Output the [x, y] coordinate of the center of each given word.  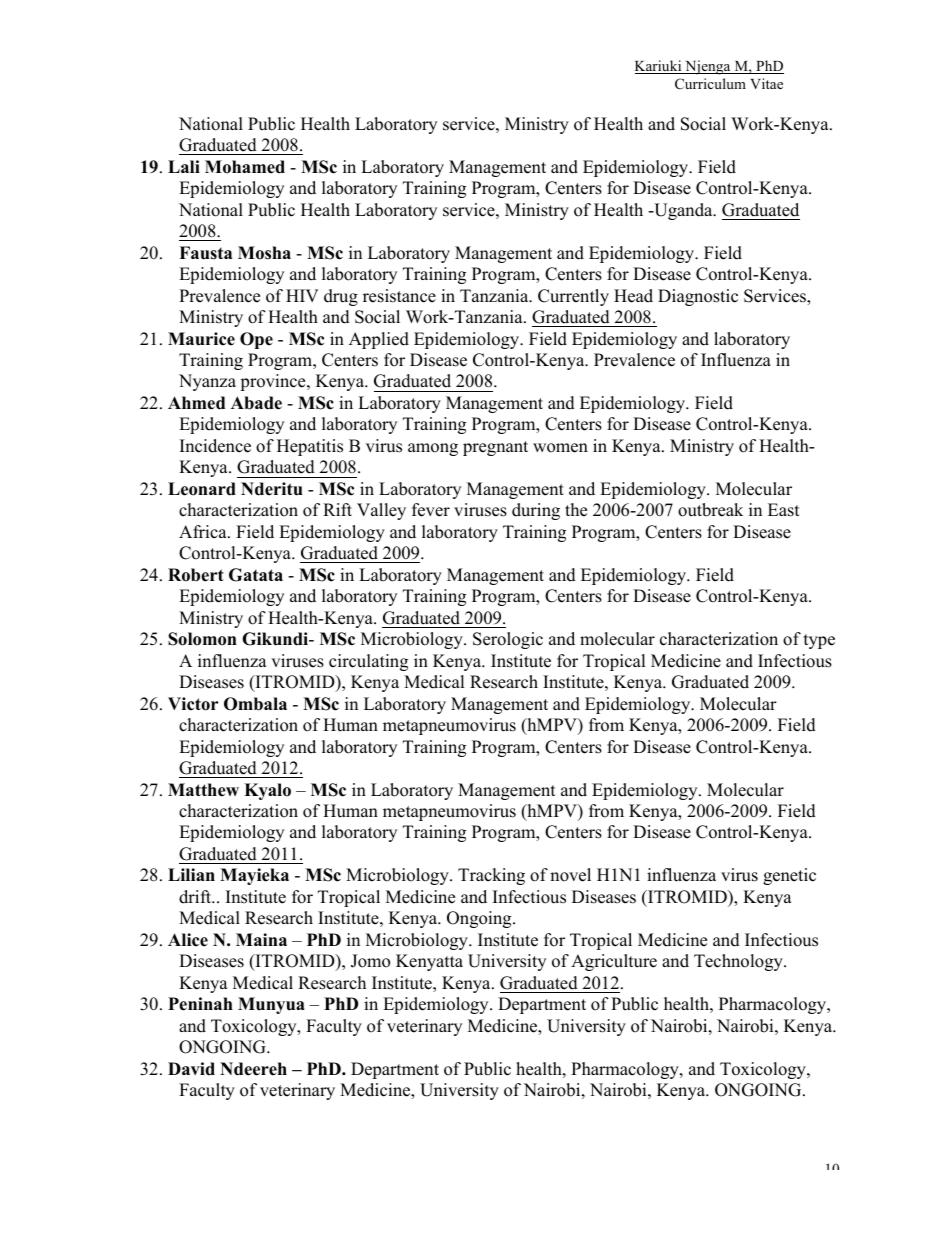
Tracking [491, 876]
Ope [256, 340]
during [536, 511]
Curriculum [710, 83]
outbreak [710, 510]
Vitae [766, 83]
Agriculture [614, 962]
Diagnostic [698, 297]
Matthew [203, 790]
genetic [789, 876]
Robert [196, 575]
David [191, 1069]
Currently [573, 297]
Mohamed [245, 167]
